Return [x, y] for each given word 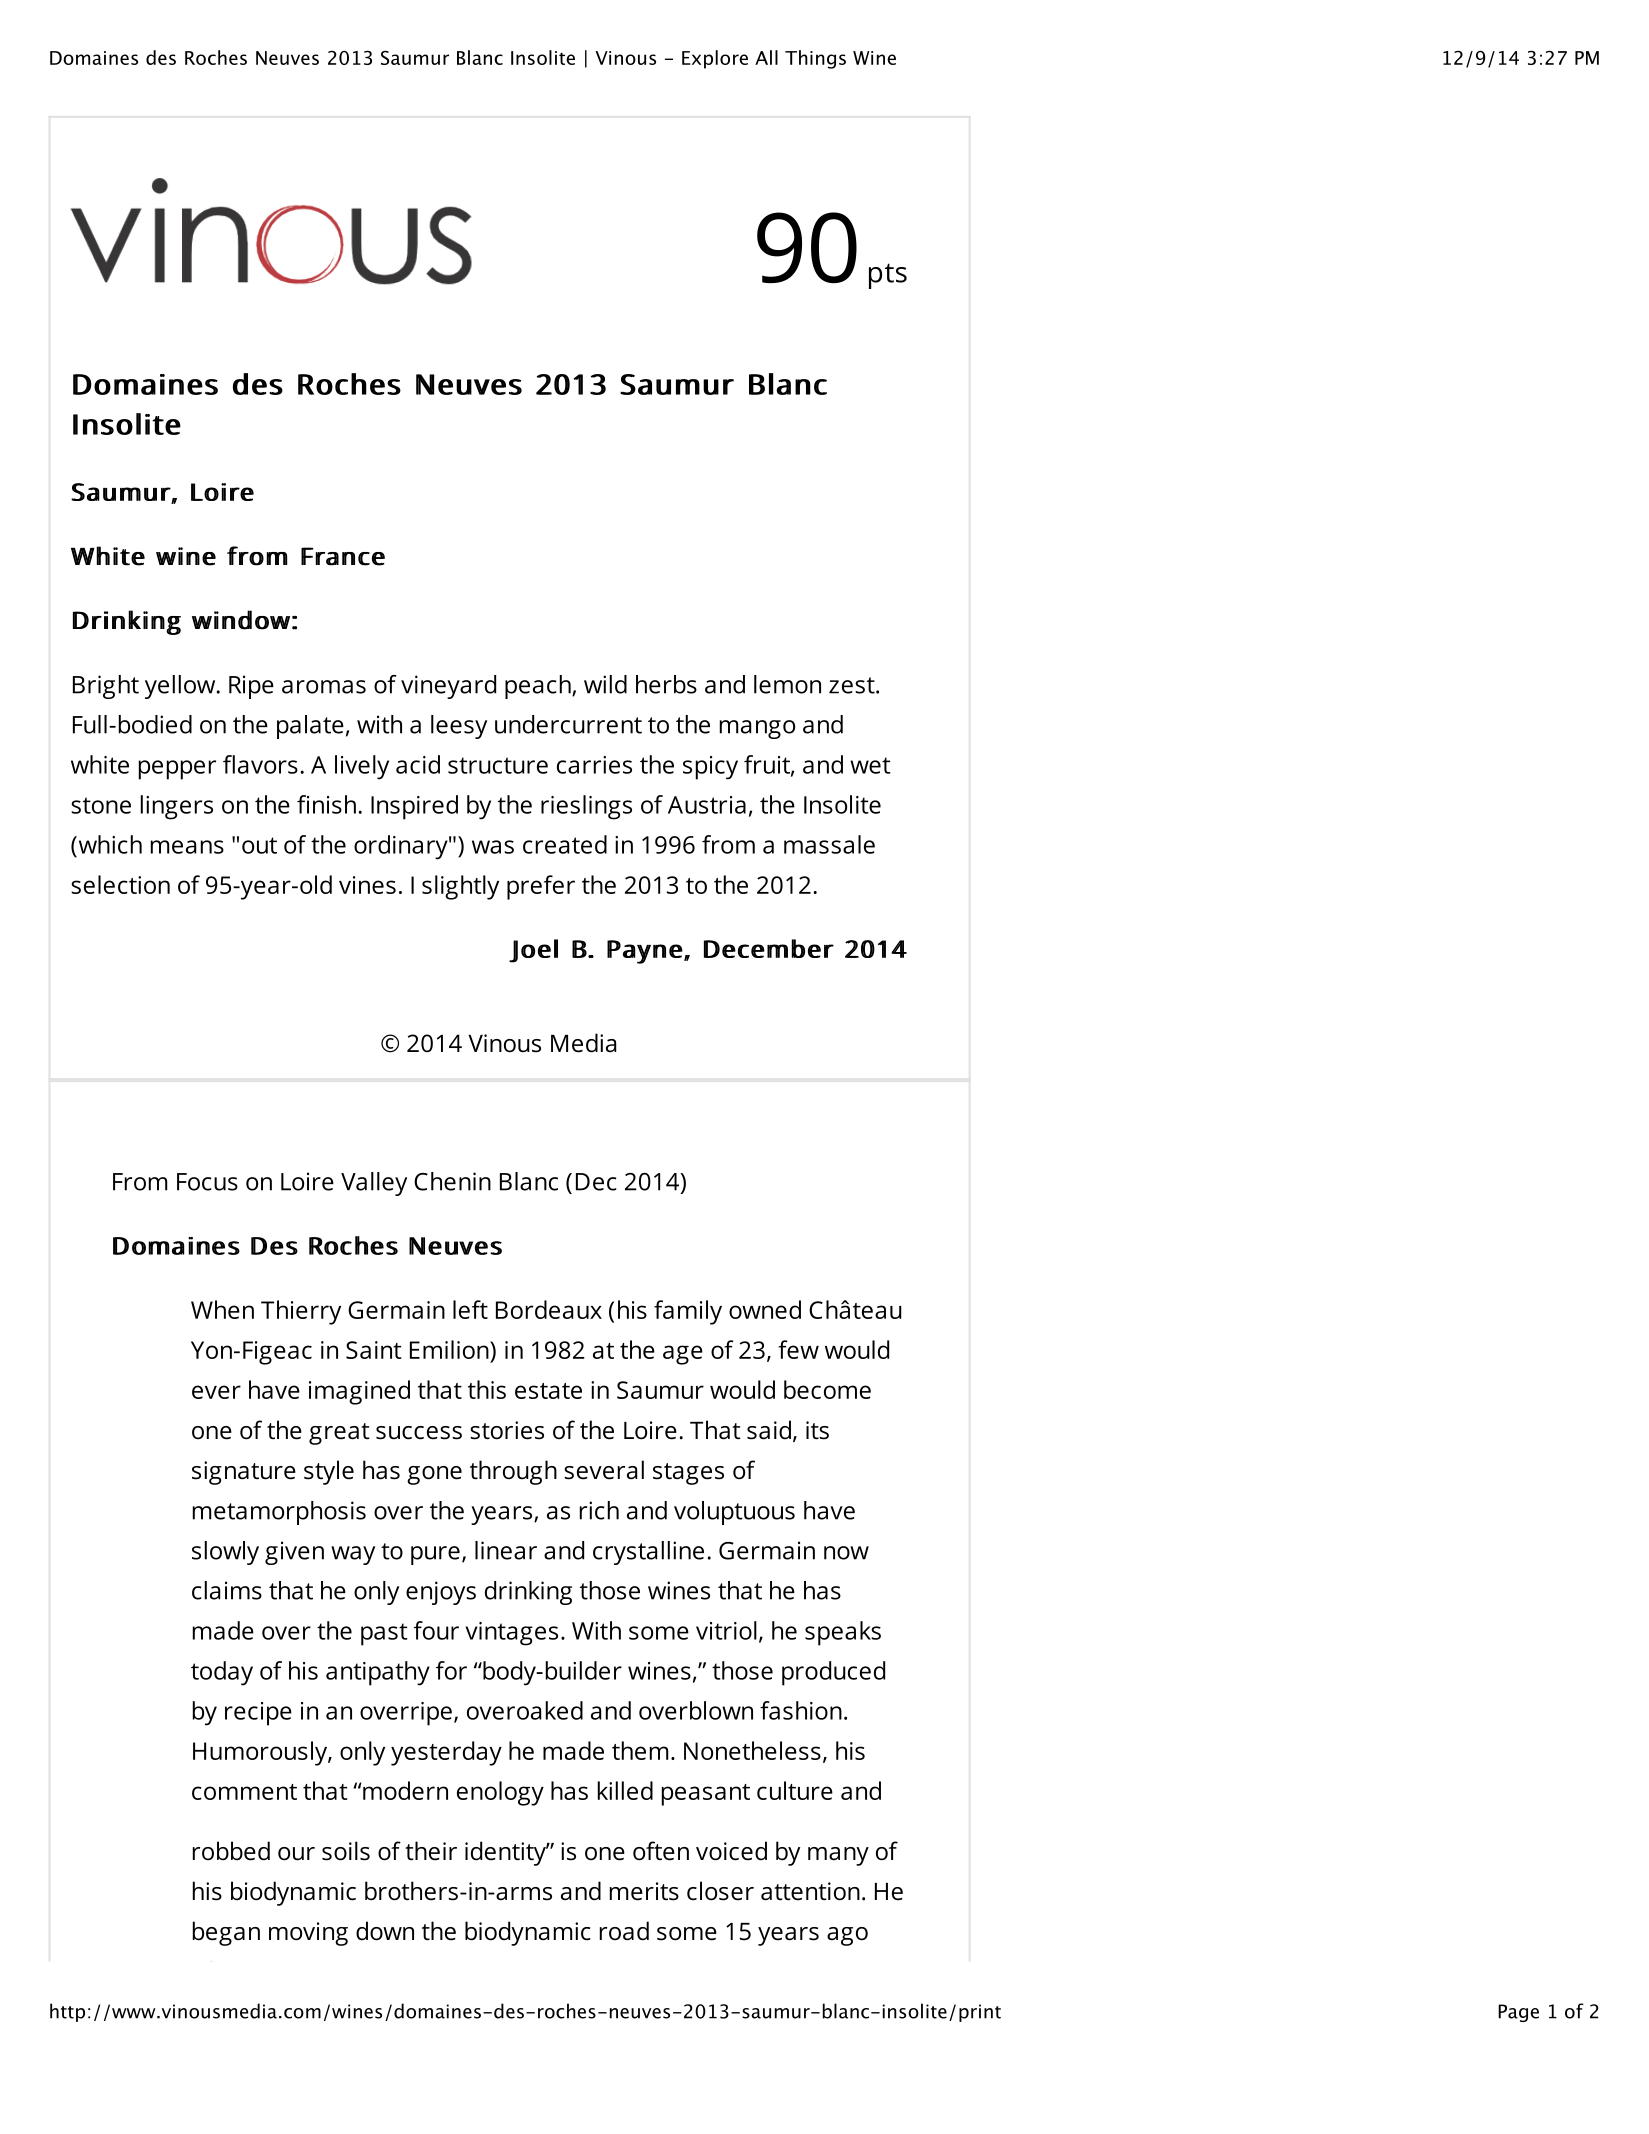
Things [815, 59]
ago [847, 1936]
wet [870, 765]
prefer [541, 887]
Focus [207, 1182]
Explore [715, 59]
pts [888, 276]
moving [308, 1934]
